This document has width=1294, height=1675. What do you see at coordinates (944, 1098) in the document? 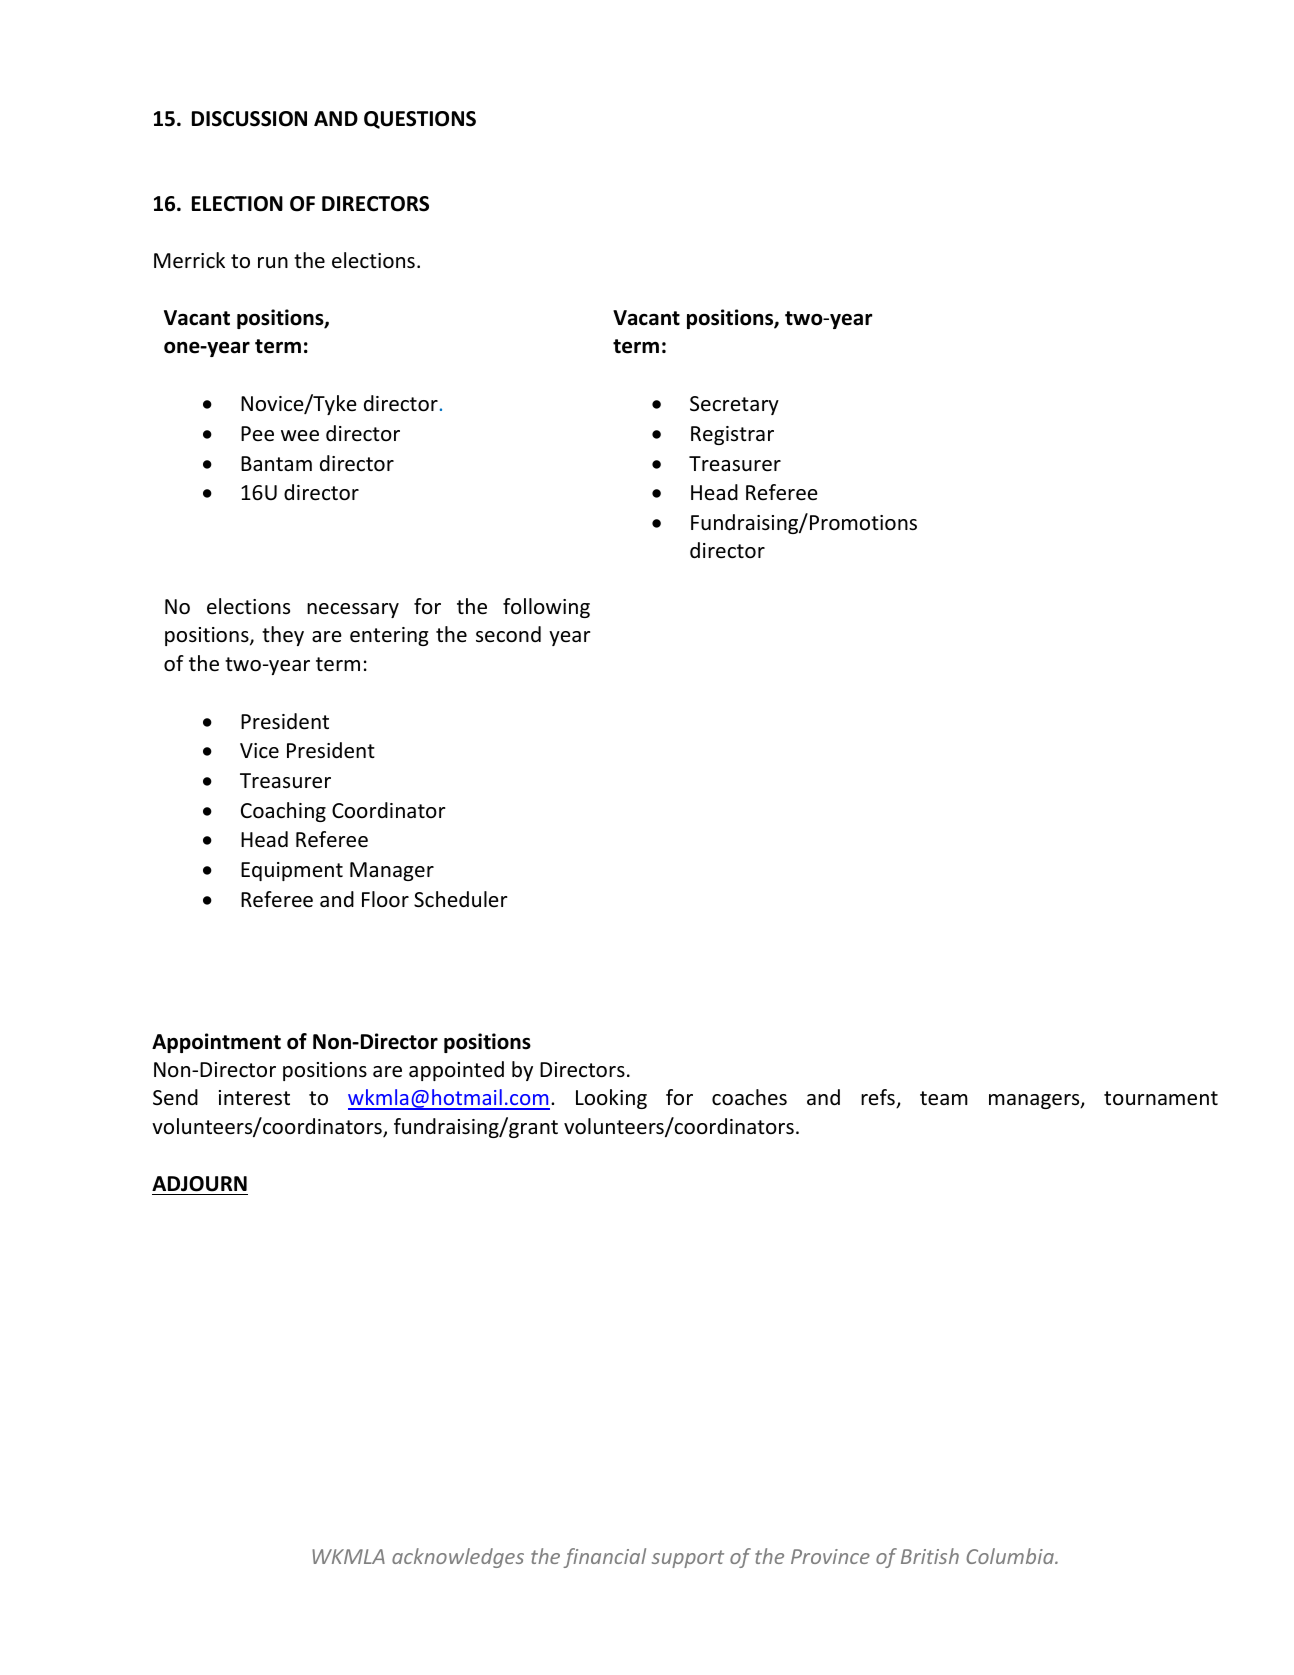
I see `team` at bounding box center [944, 1098].
